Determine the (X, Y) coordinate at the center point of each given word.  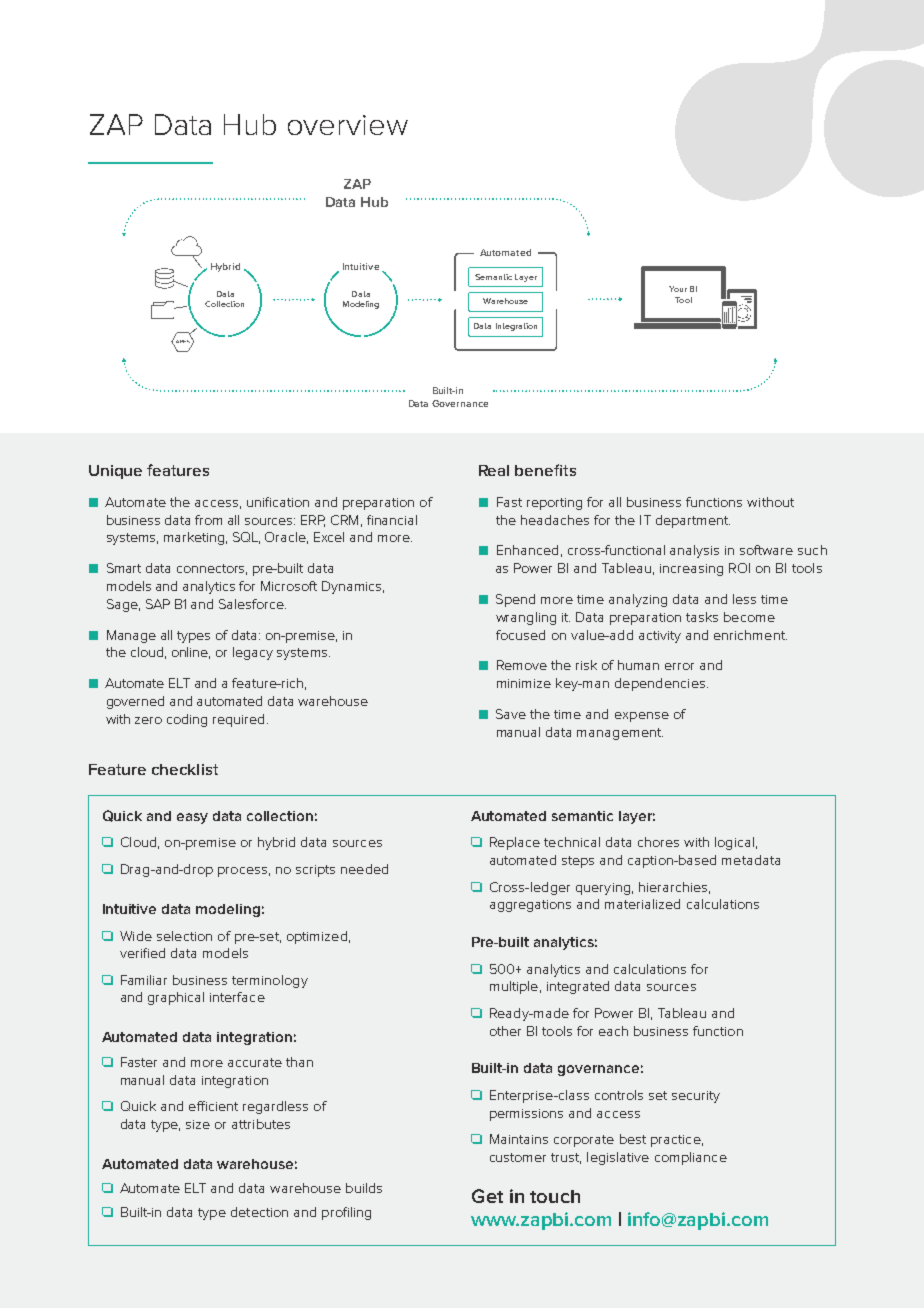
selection (184, 936)
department (693, 521)
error (679, 666)
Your (678, 289)
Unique (115, 472)
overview (348, 125)
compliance (691, 1158)
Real (494, 470)
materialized (642, 904)
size (198, 1124)
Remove (522, 665)
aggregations (530, 906)
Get (487, 1196)
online (191, 653)
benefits (545, 470)
